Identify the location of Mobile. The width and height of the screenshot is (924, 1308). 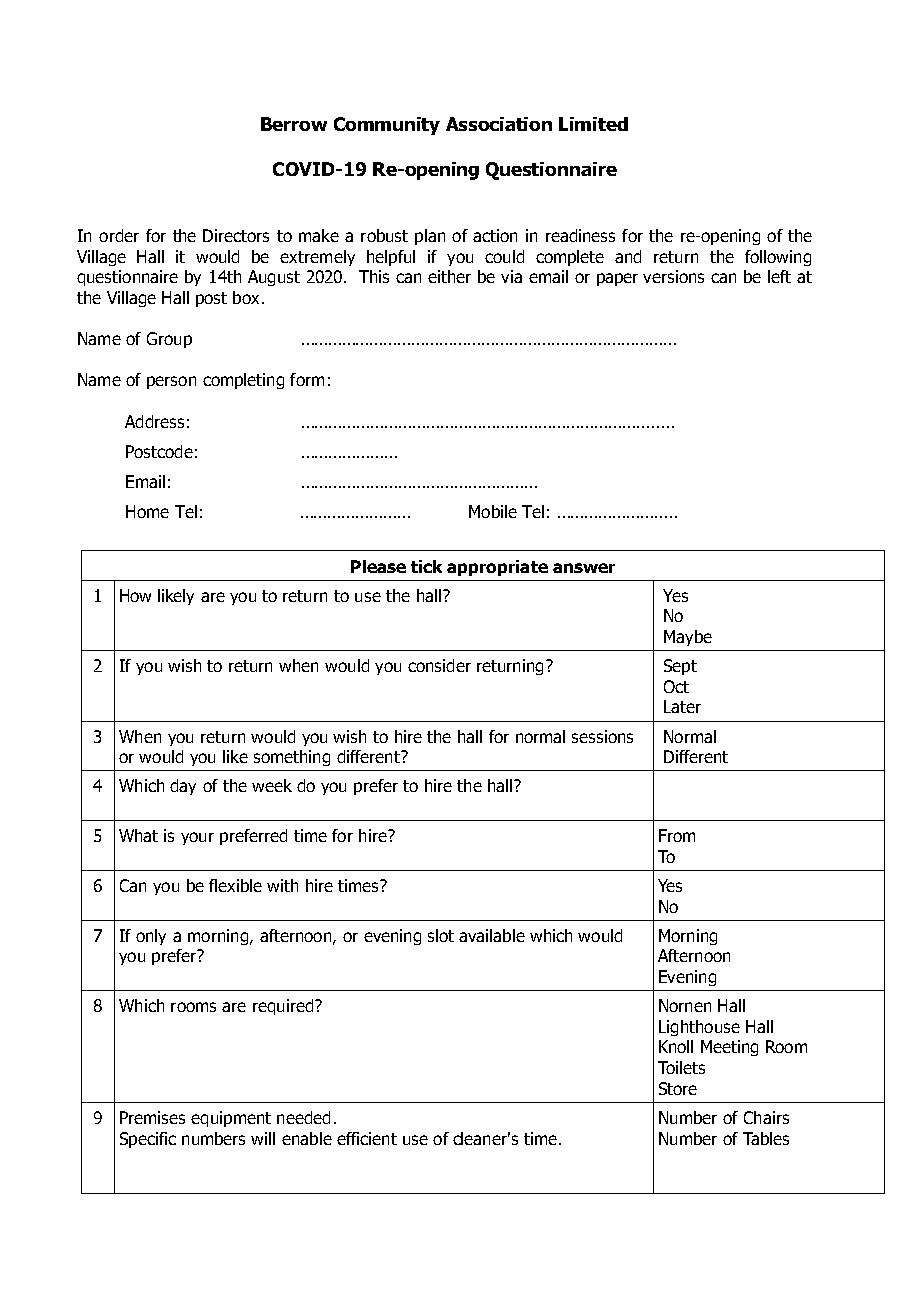
(493, 511).
